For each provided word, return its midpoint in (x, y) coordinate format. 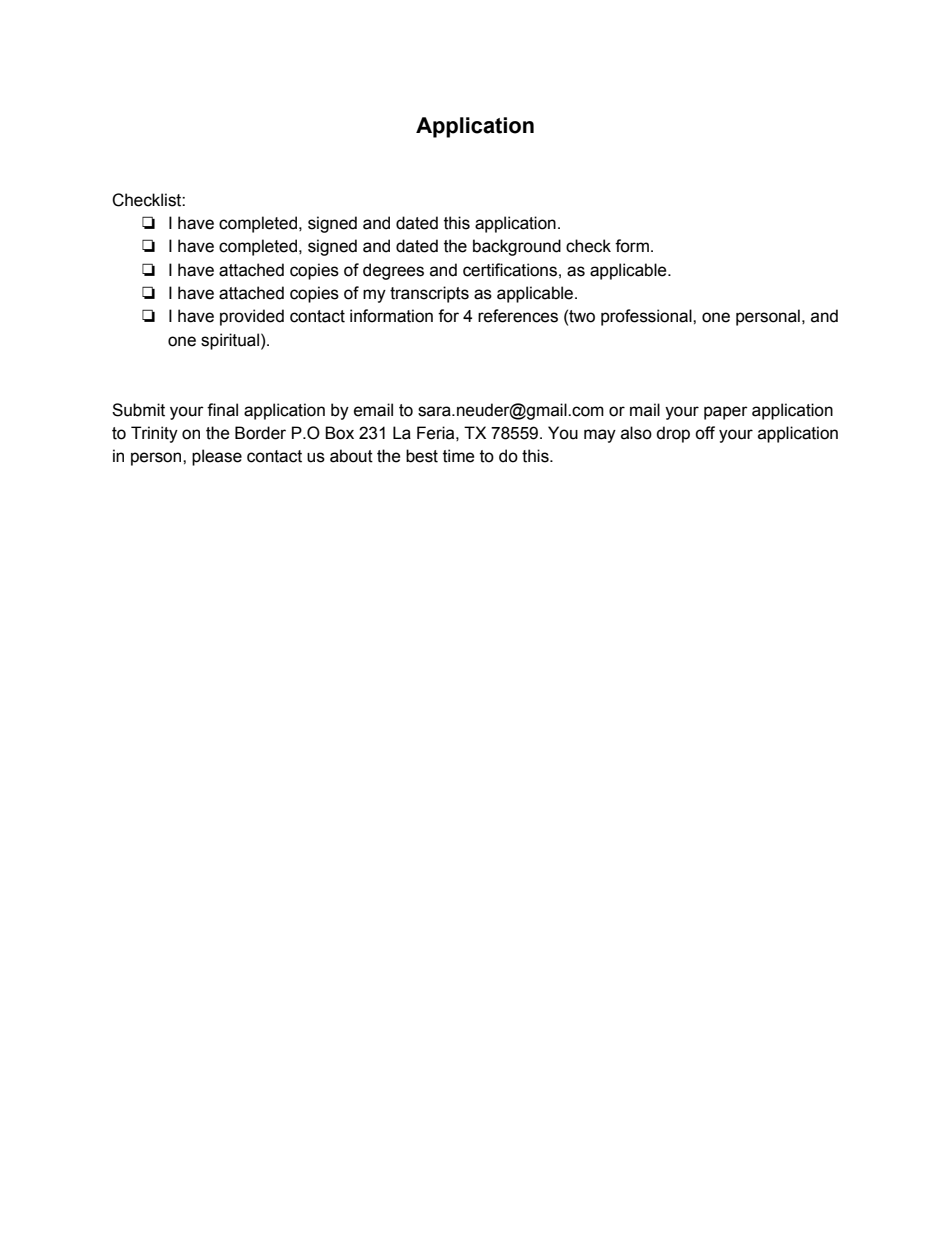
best (422, 456)
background (517, 247)
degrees (393, 271)
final (222, 410)
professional (647, 317)
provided (252, 317)
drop (673, 434)
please (217, 457)
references (518, 316)
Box (339, 433)
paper (726, 413)
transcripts (429, 294)
